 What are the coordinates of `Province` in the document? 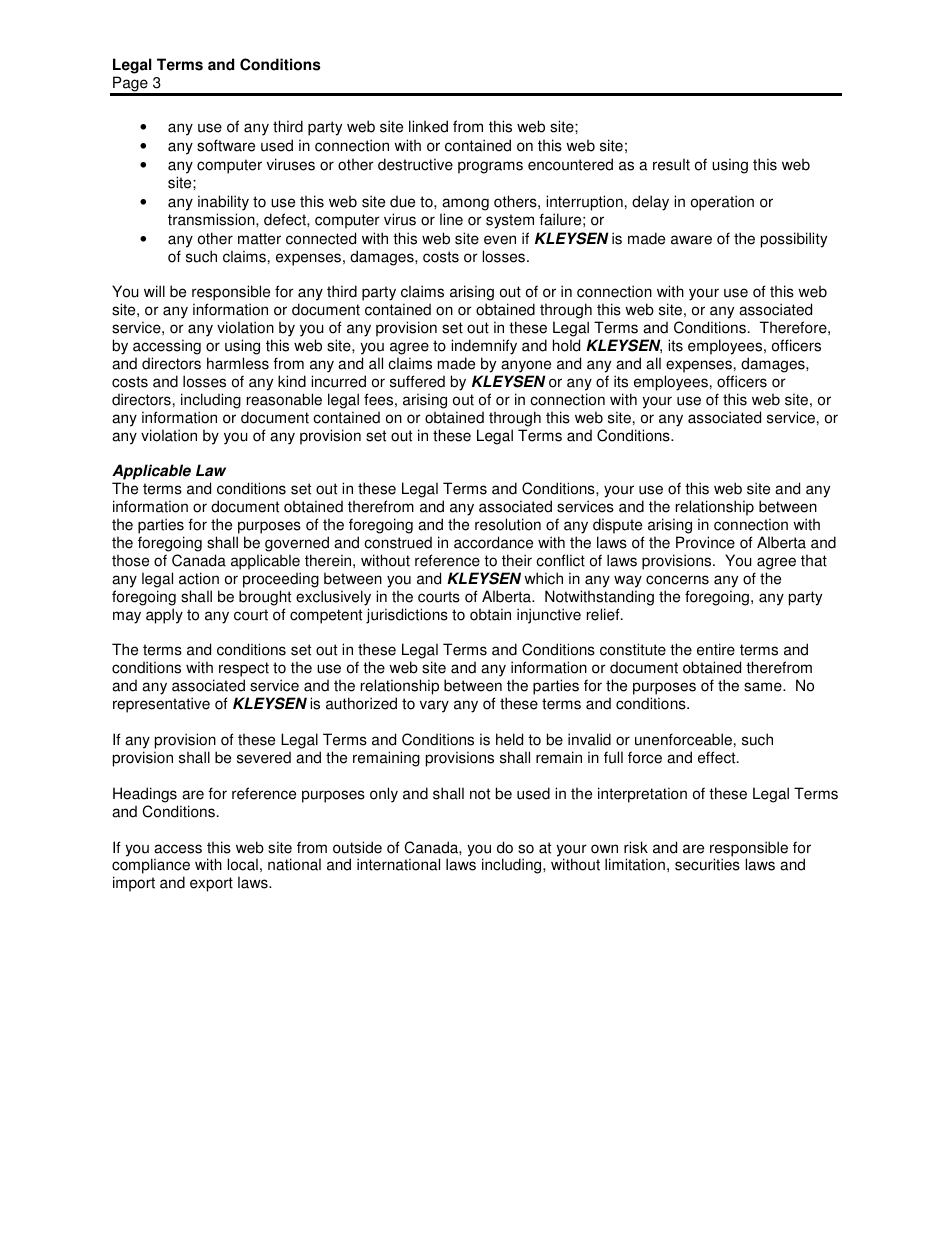 It's located at (705, 542).
